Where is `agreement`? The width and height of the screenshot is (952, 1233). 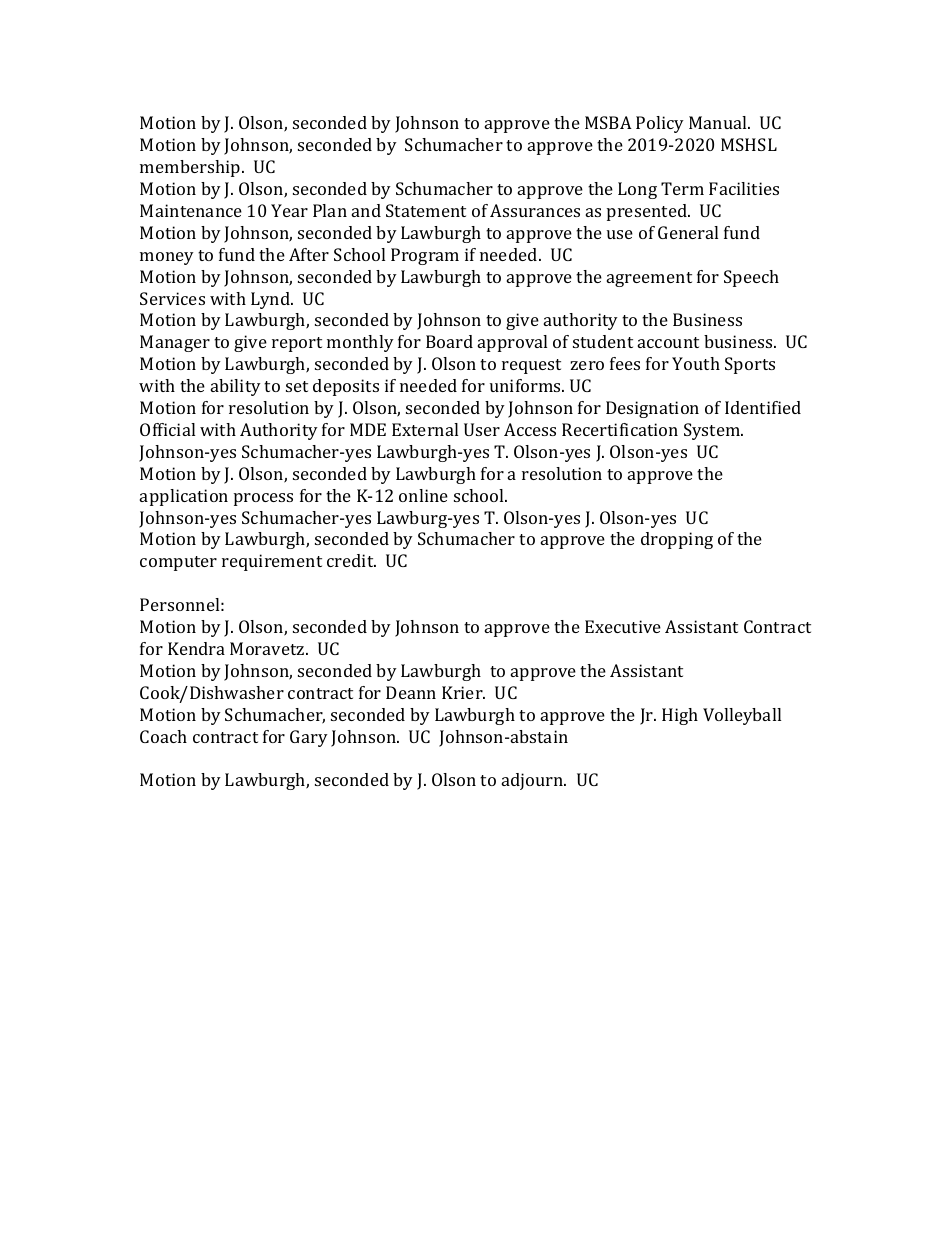
agreement is located at coordinates (649, 279).
